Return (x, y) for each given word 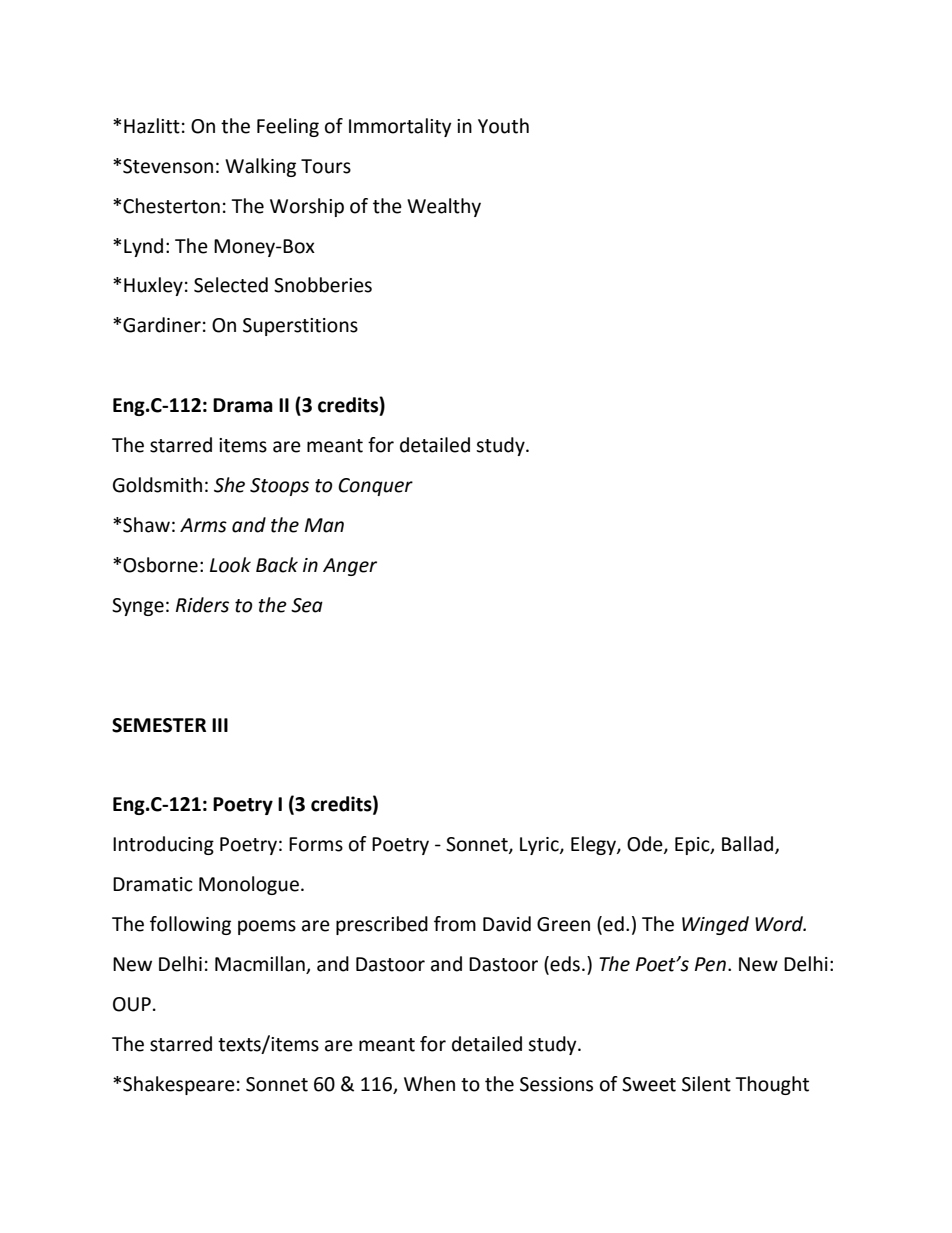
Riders (202, 605)
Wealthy (444, 207)
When (429, 1084)
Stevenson (168, 166)
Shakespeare (179, 1085)
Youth (503, 126)
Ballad (749, 845)
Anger (350, 567)
